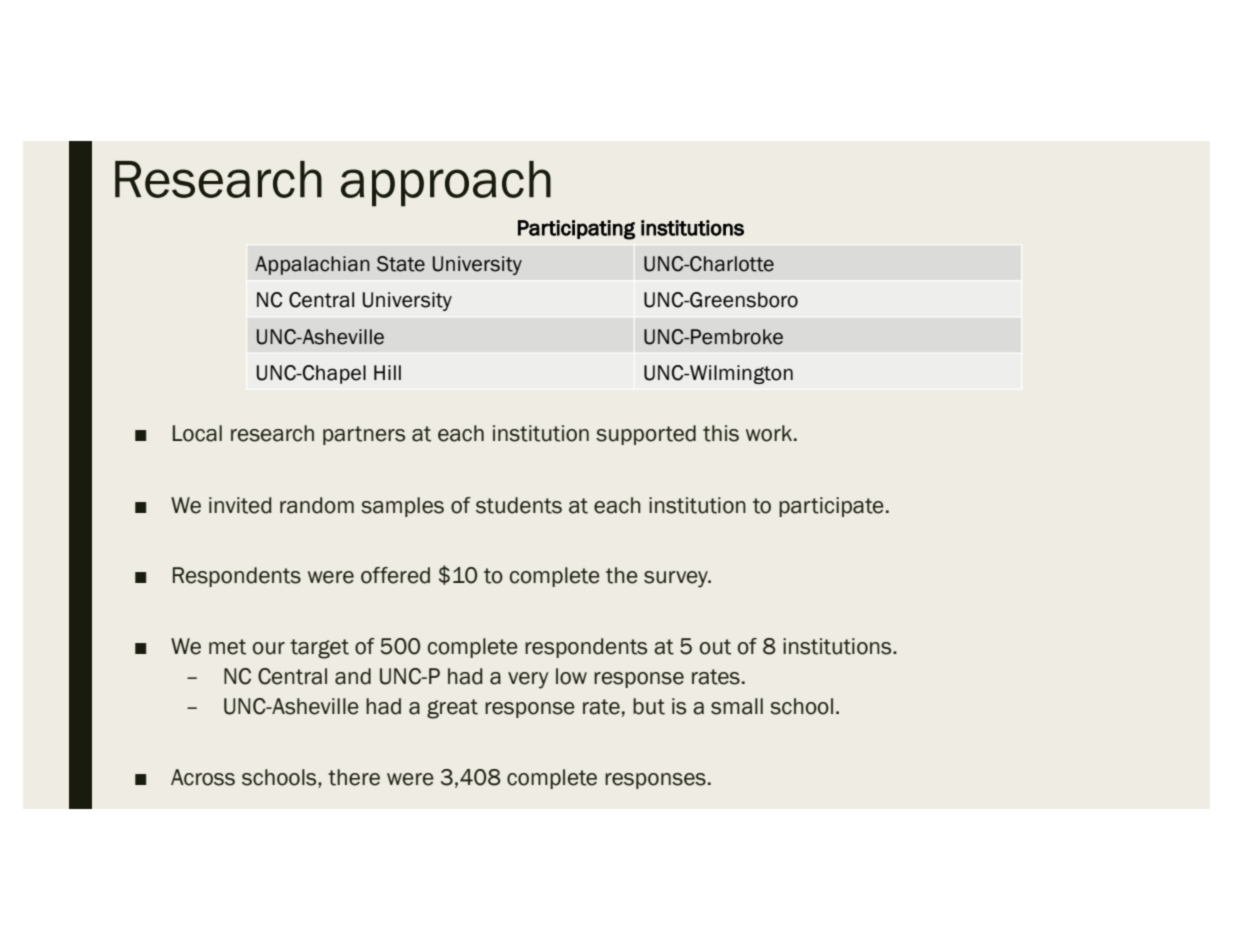 The height and width of the document is (952, 1233). Describe the element at coordinates (203, 777) in the document. I see `Across` at that location.
